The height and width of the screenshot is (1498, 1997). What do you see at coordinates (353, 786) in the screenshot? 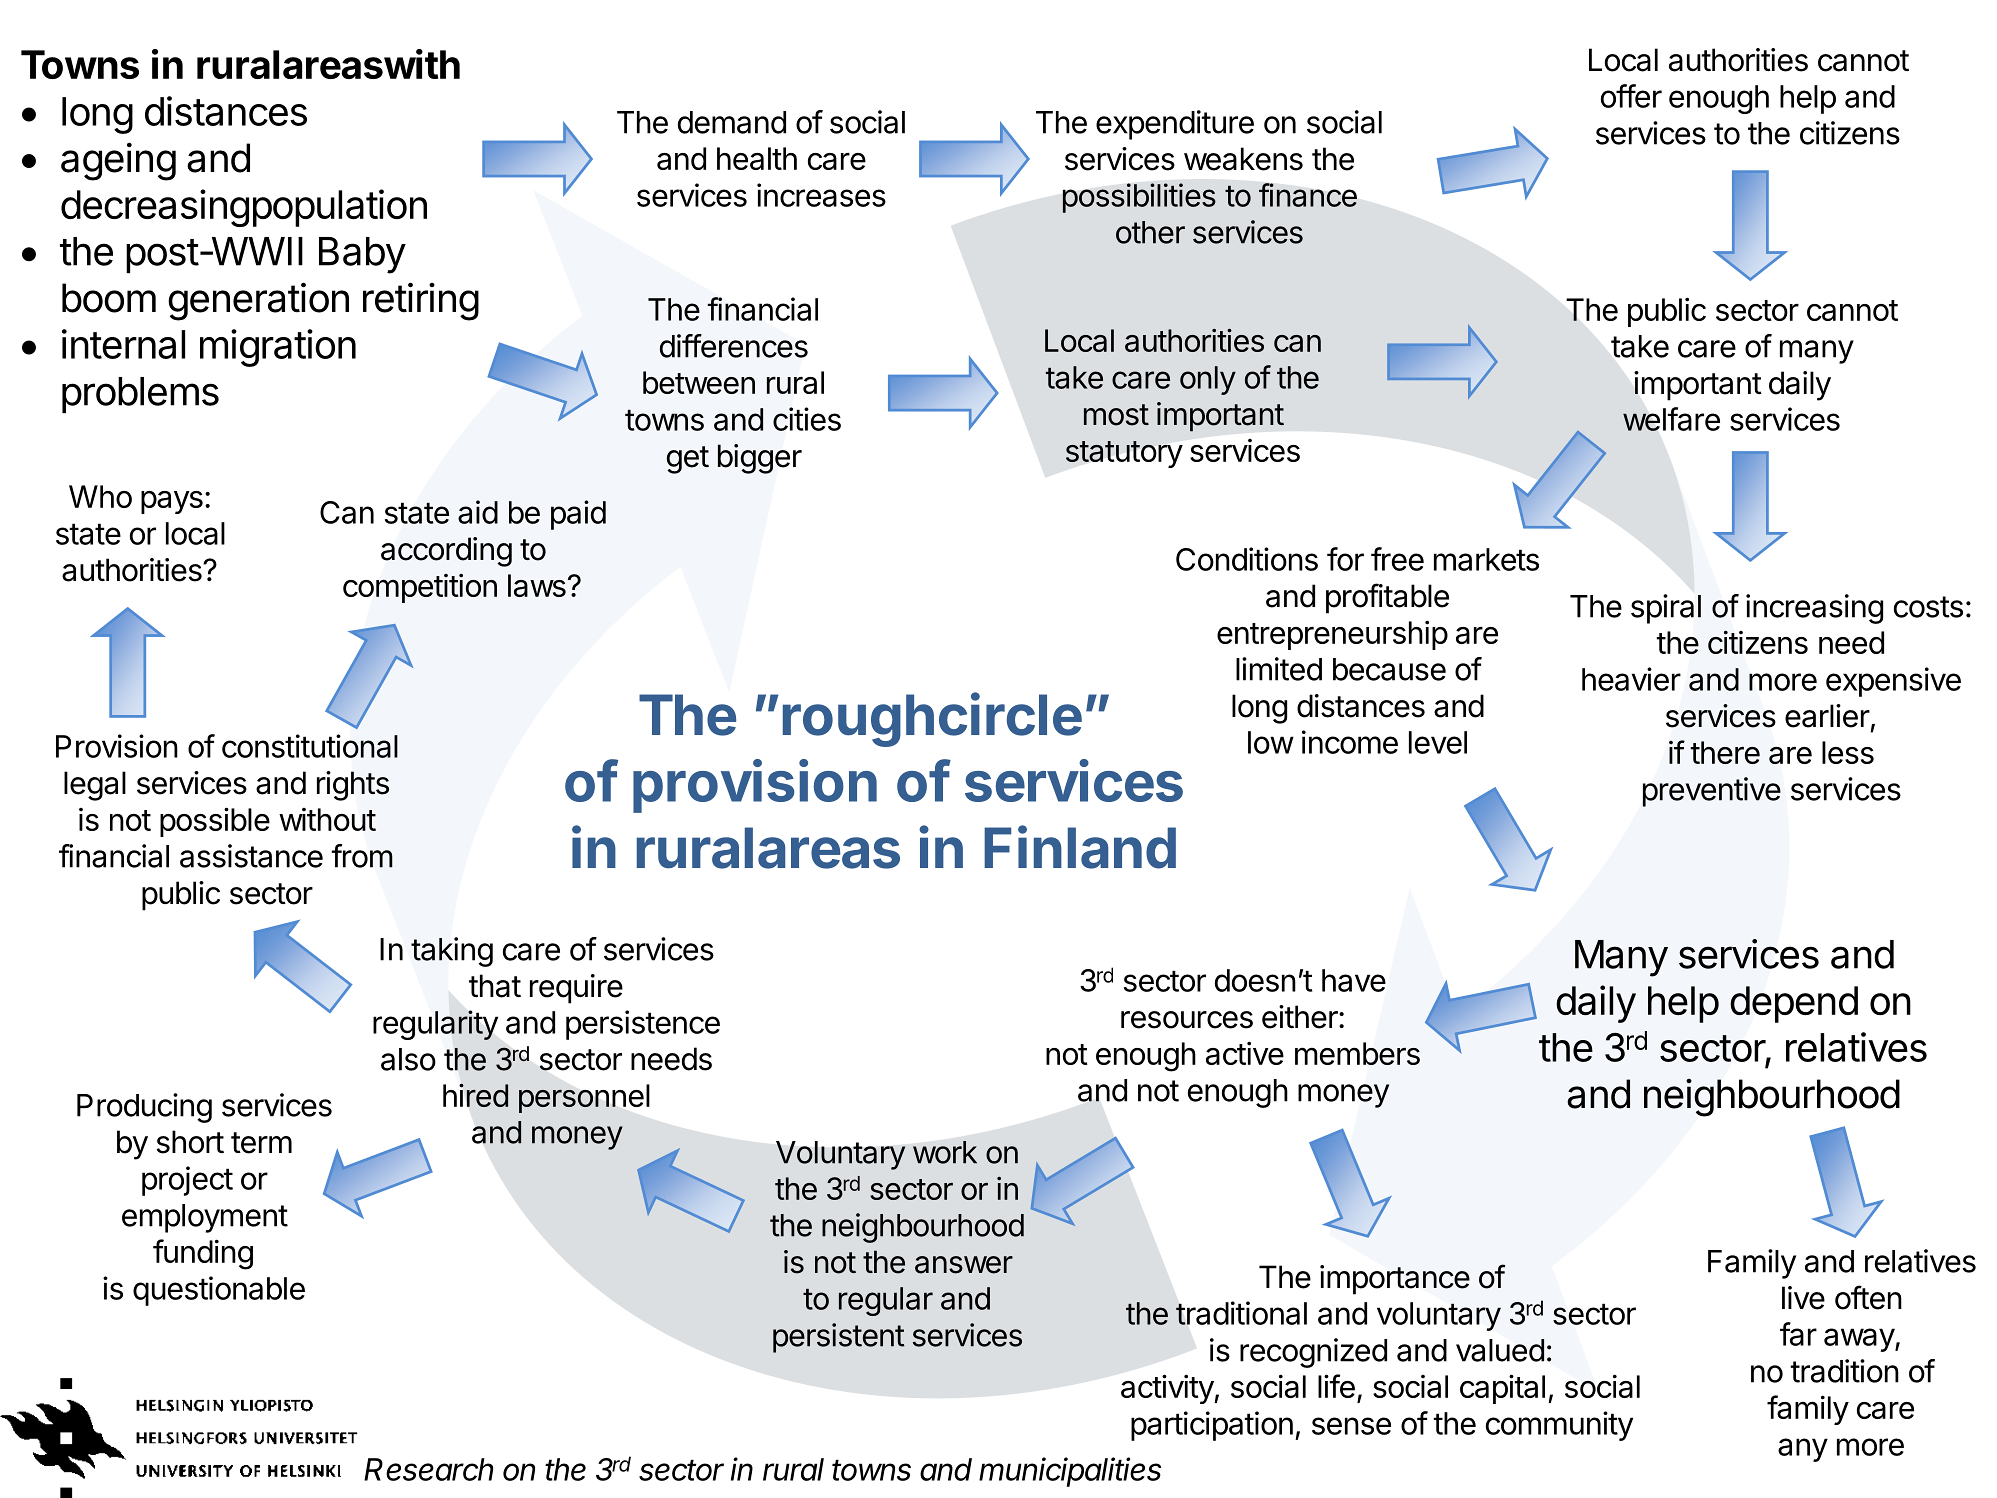
I see `rights` at bounding box center [353, 786].
